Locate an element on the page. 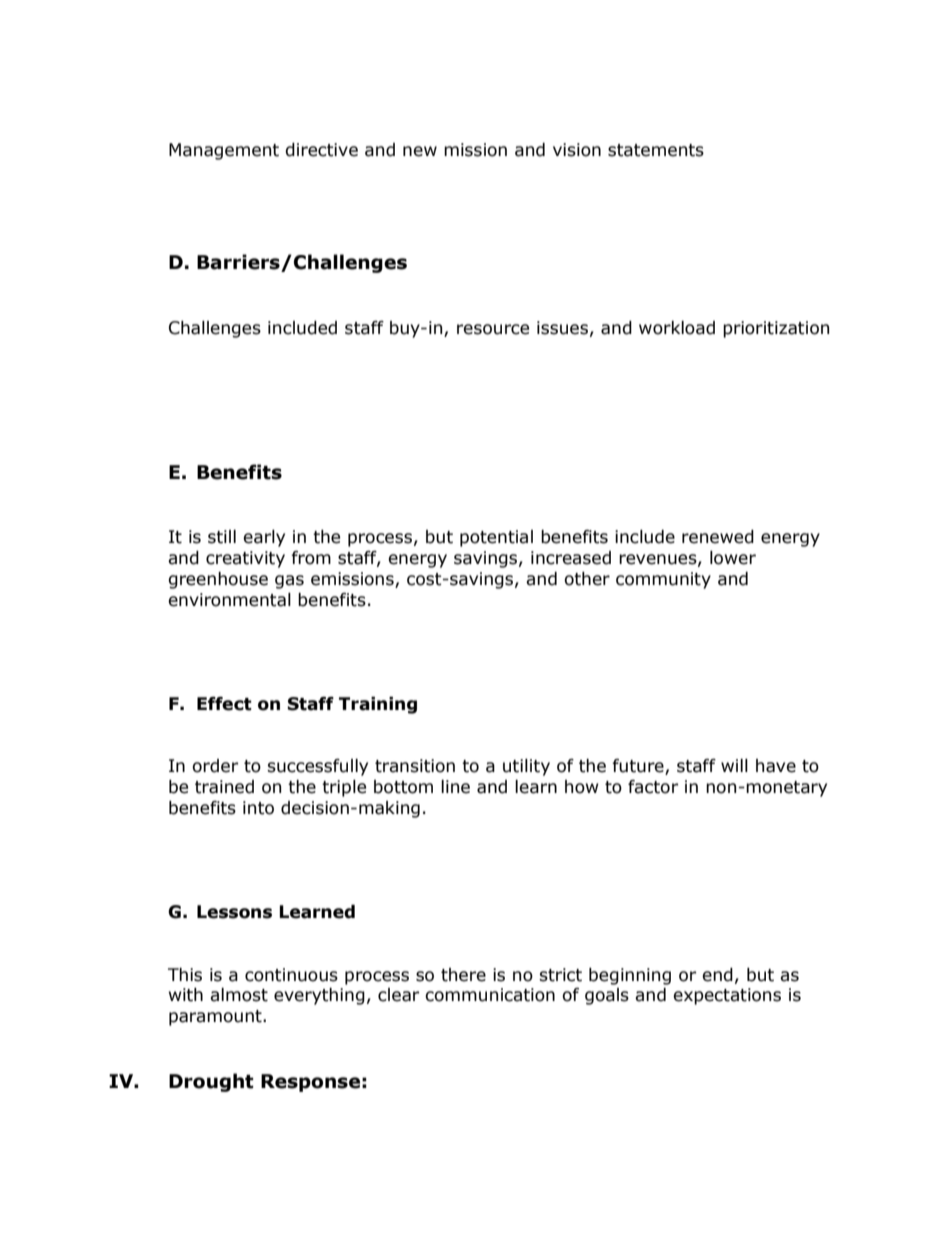  resource is located at coordinates (493, 329).
